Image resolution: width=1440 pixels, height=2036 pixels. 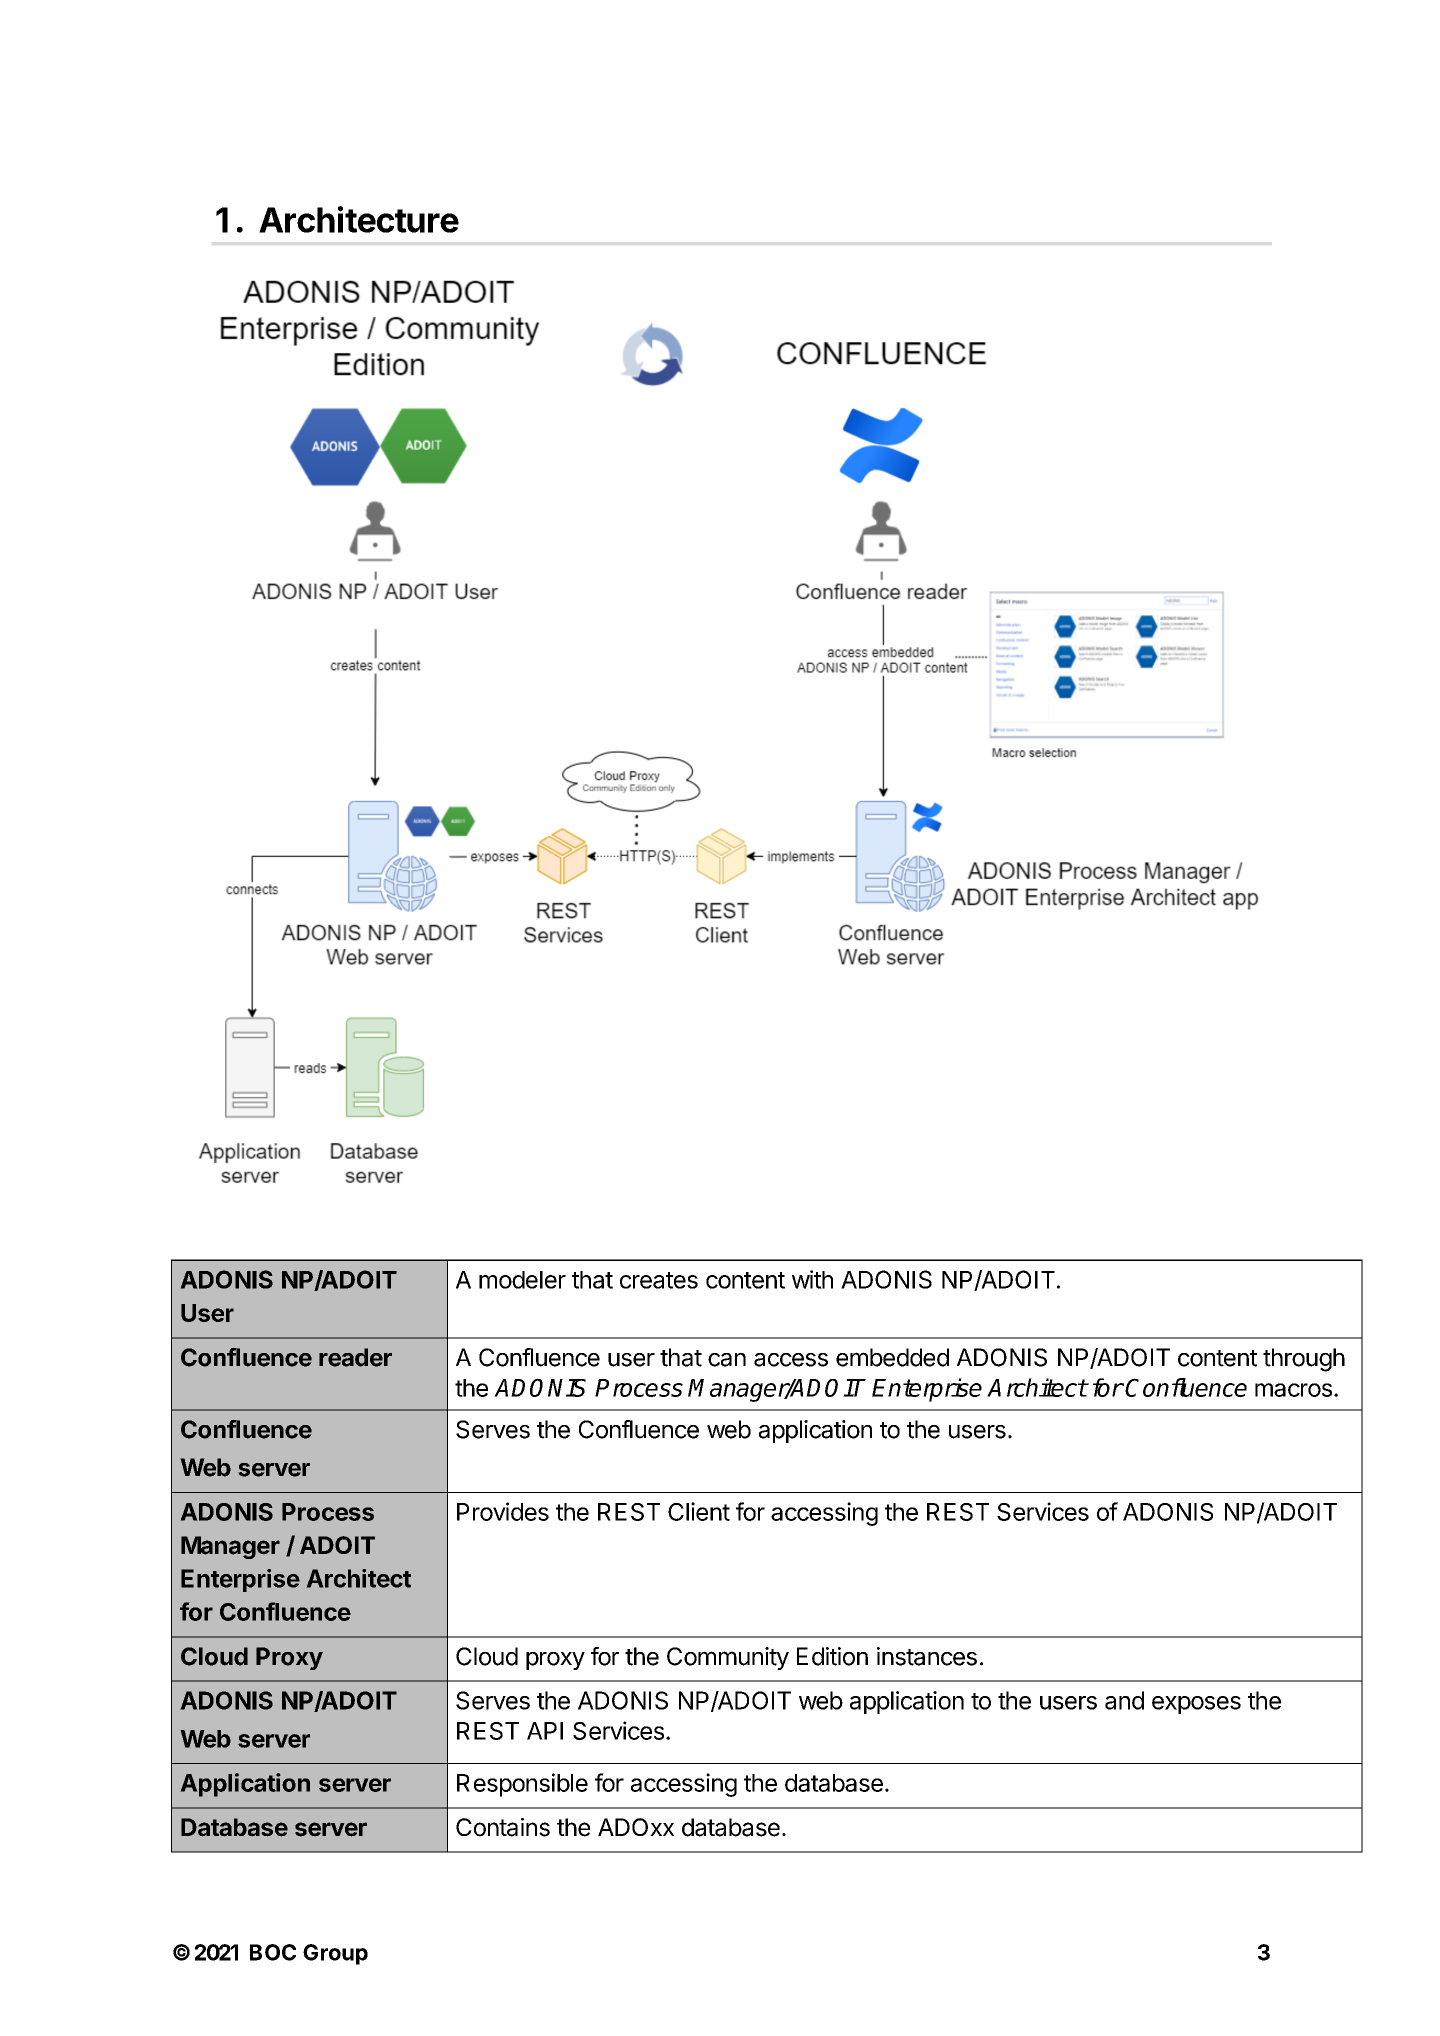 I want to click on with, so click(x=812, y=1279).
